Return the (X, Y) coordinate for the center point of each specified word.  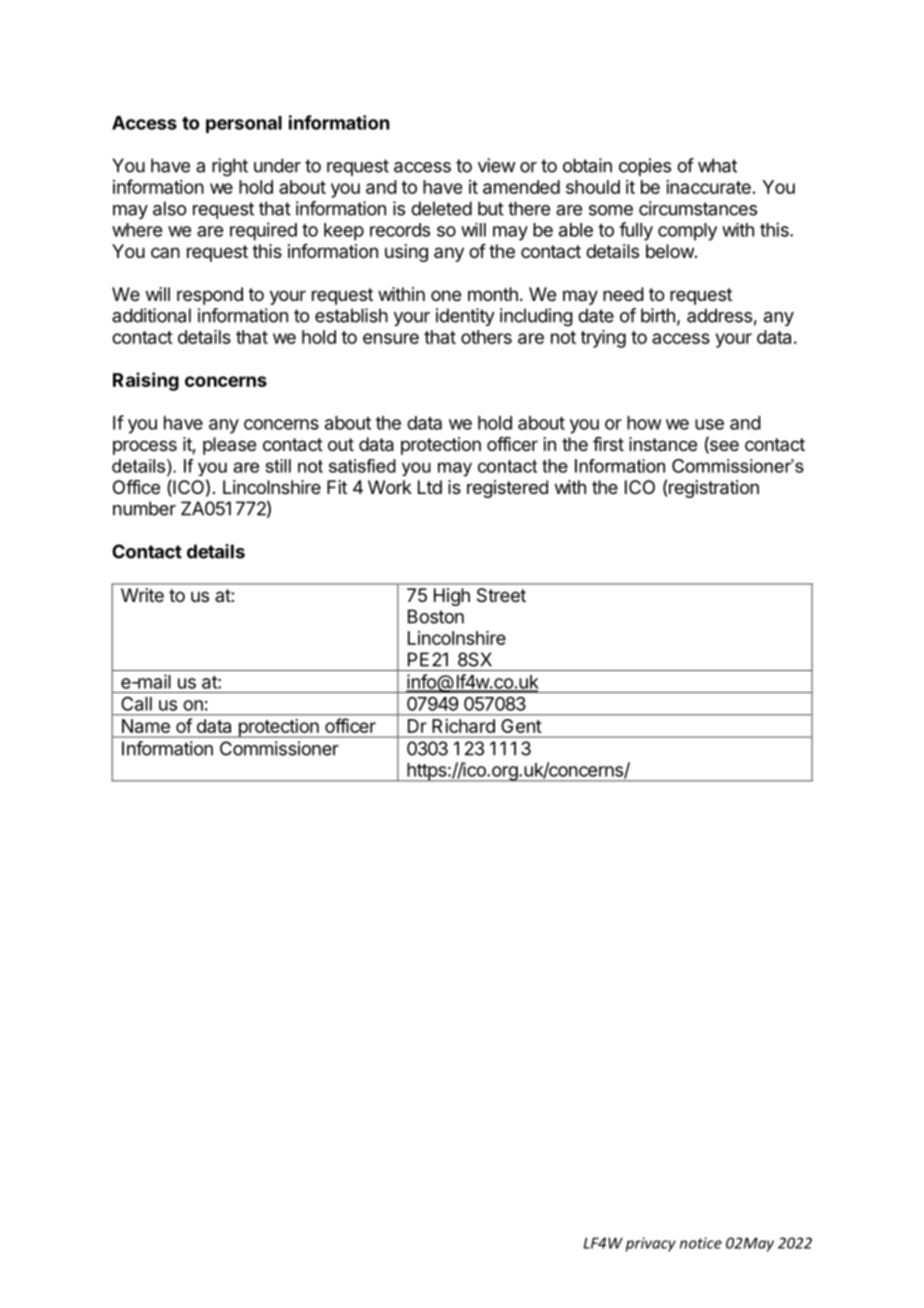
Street (501, 595)
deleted (441, 208)
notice (701, 1243)
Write (142, 595)
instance (663, 444)
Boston (436, 616)
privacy (651, 1244)
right (230, 167)
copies (645, 167)
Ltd (430, 487)
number (144, 508)
